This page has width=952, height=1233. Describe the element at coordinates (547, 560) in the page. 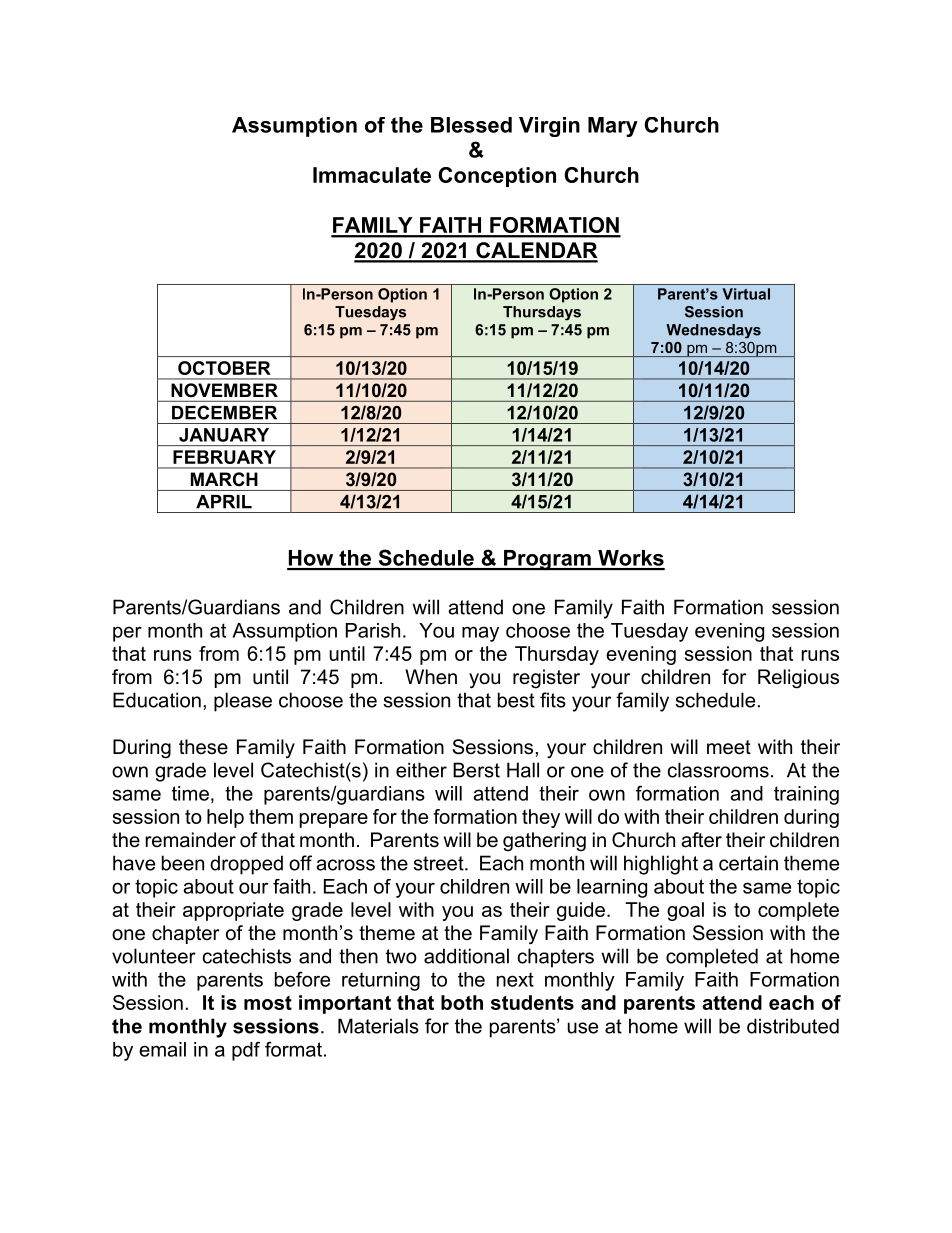

I see `Program` at that location.
